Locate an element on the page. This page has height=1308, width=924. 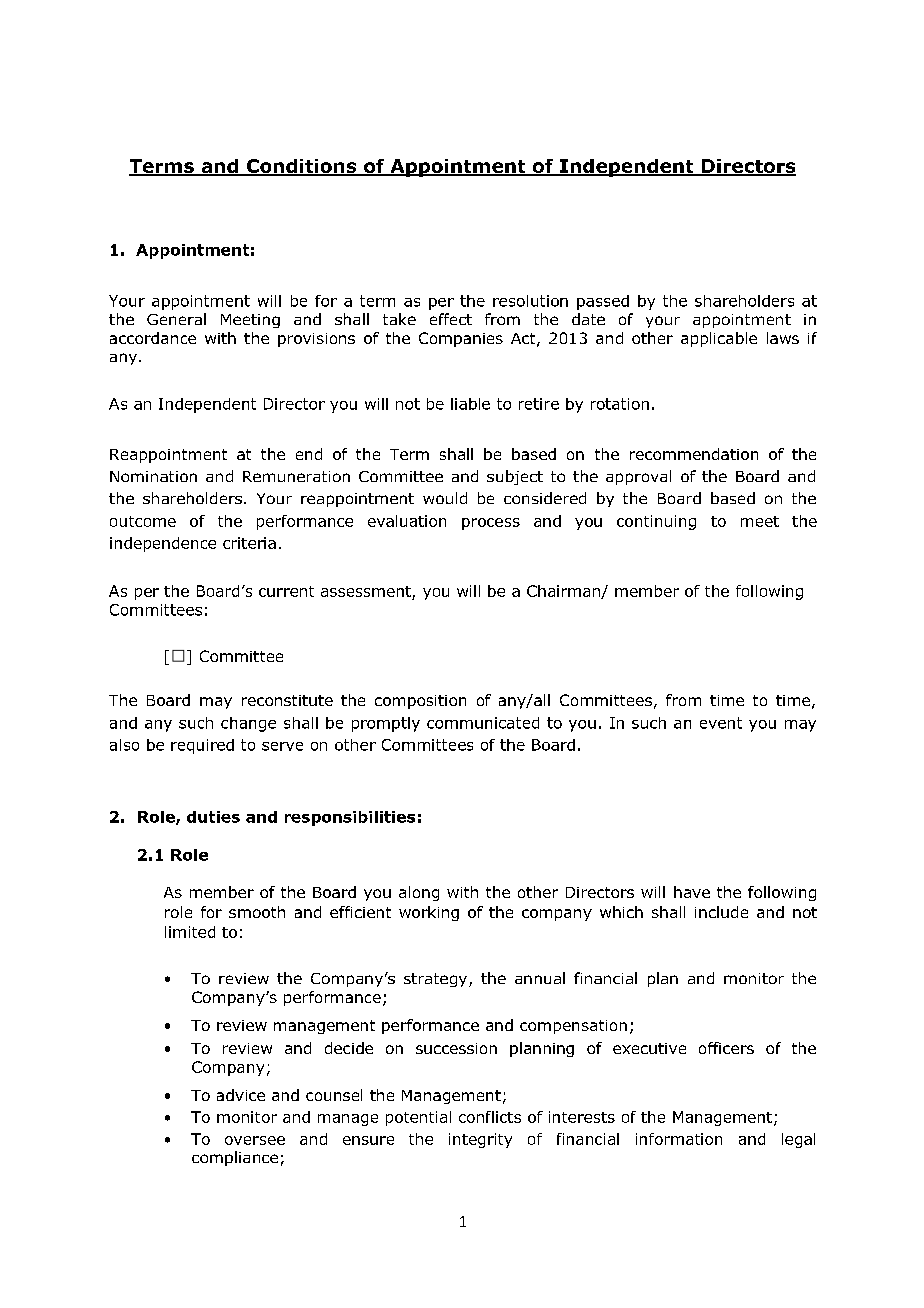
Conditions is located at coordinates (301, 167).
